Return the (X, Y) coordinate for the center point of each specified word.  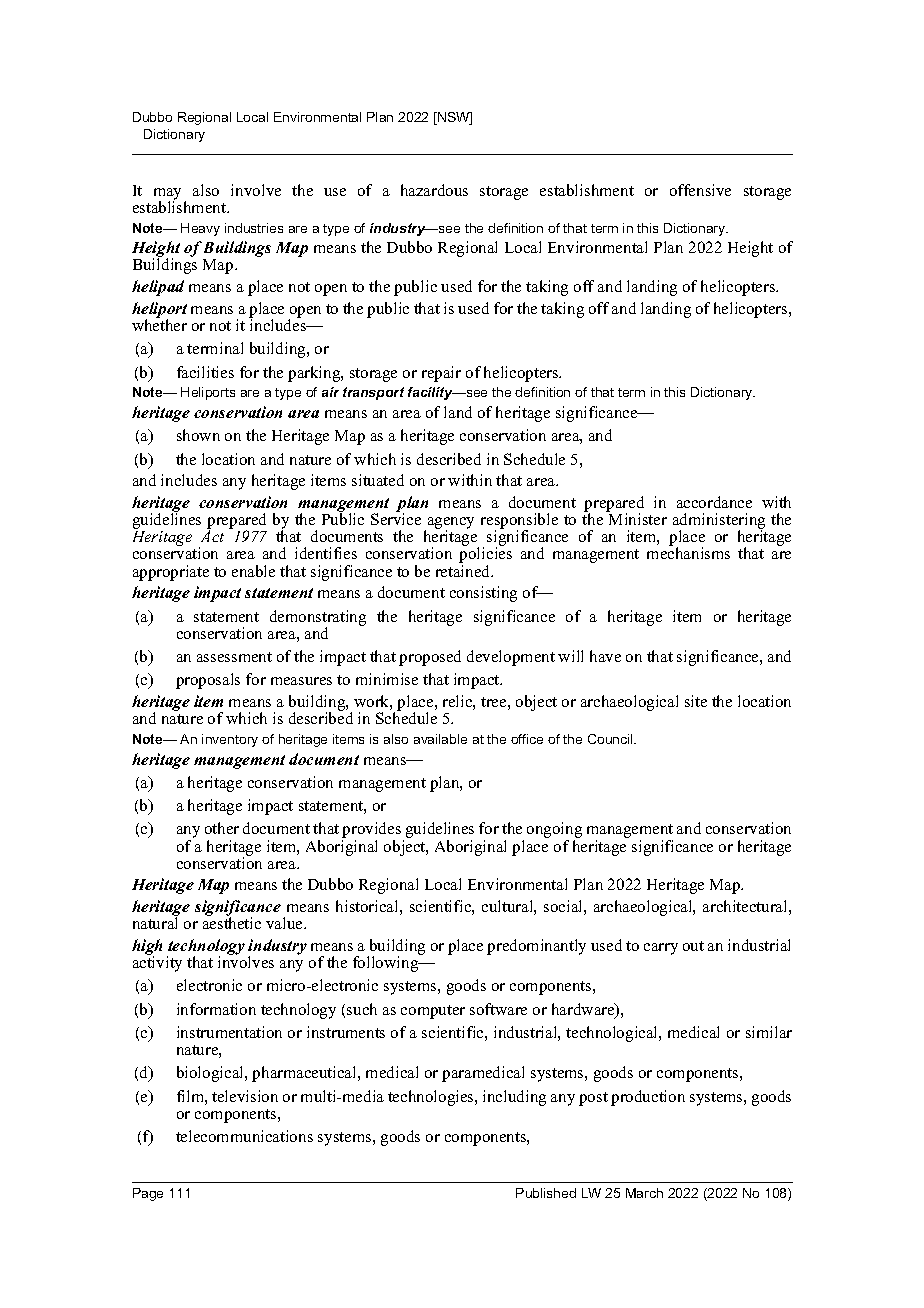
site (696, 701)
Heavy (200, 229)
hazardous (434, 190)
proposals (208, 681)
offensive (700, 190)
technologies (432, 1098)
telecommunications (244, 1136)
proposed (430, 658)
